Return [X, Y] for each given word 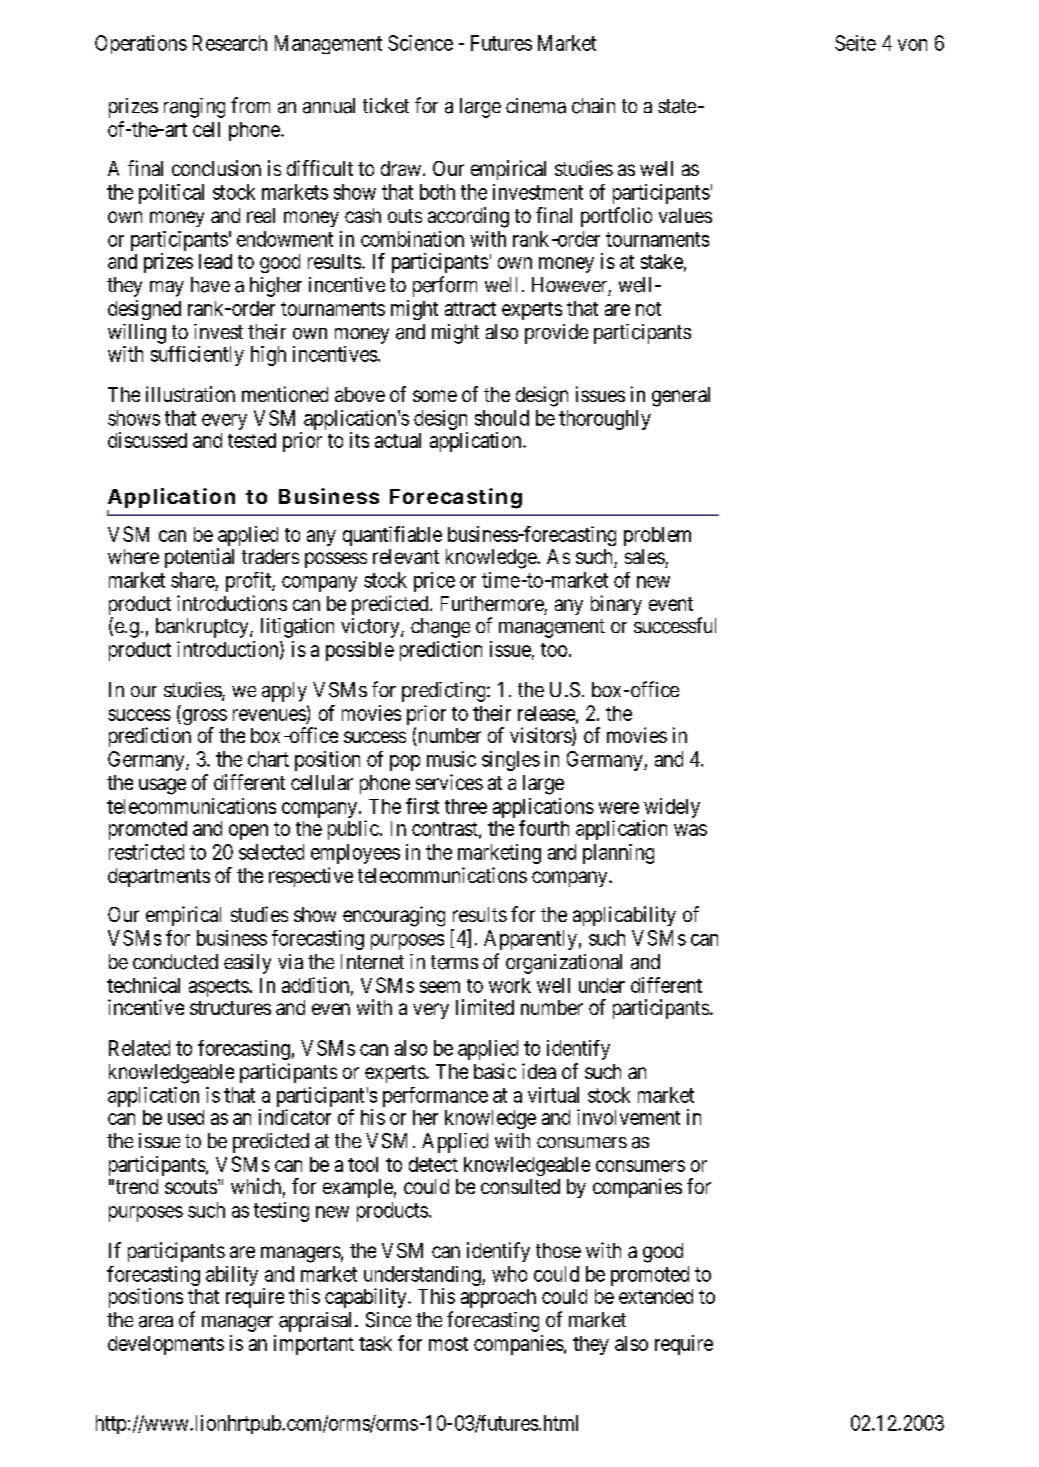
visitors [541, 736]
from [250, 105]
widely [671, 809]
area [156, 1322]
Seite [855, 43]
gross [203, 718]
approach [498, 1298]
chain [593, 106]
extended [656, 1296]
